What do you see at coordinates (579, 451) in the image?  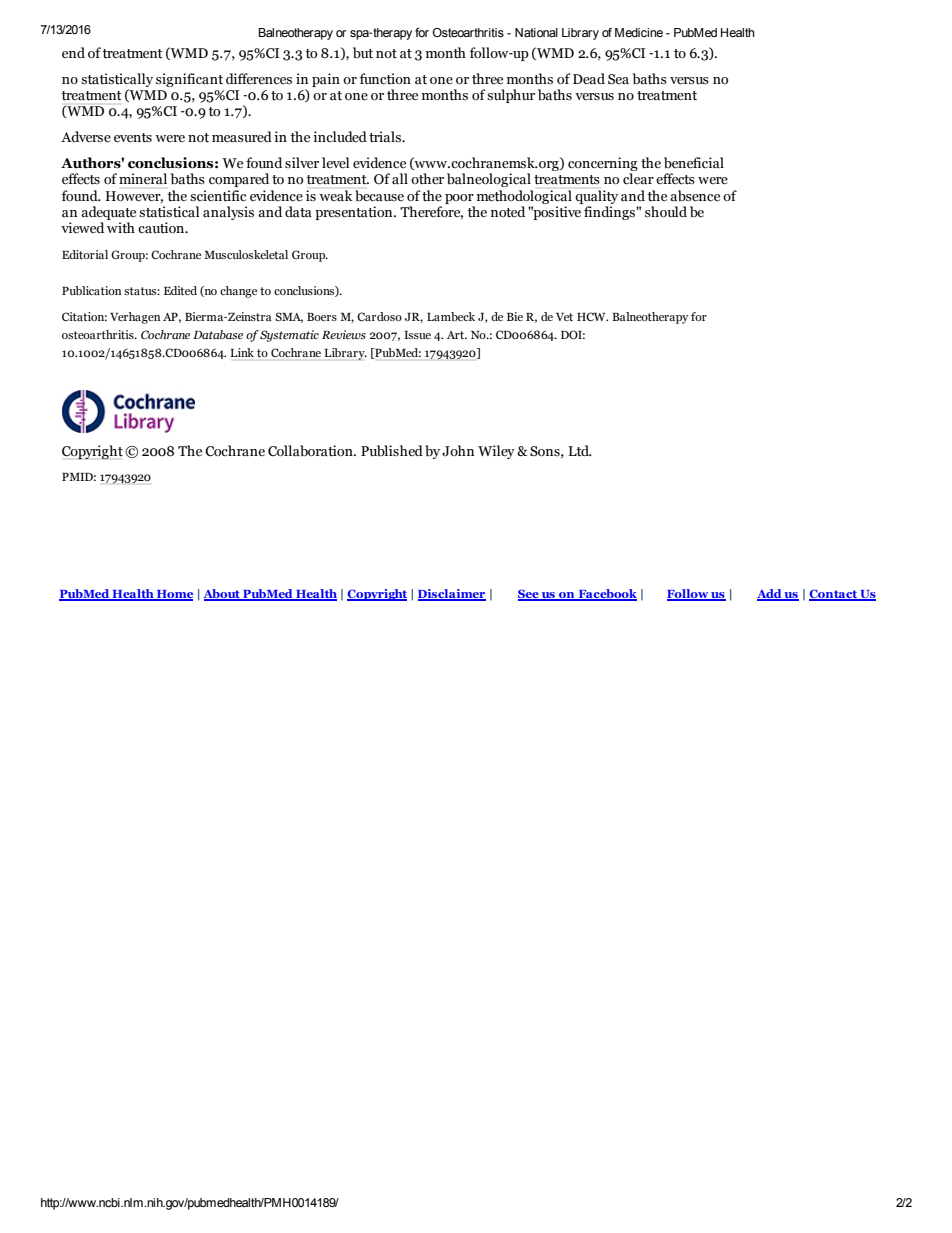 I see `Ltd` at bounding box center [579, 451].
